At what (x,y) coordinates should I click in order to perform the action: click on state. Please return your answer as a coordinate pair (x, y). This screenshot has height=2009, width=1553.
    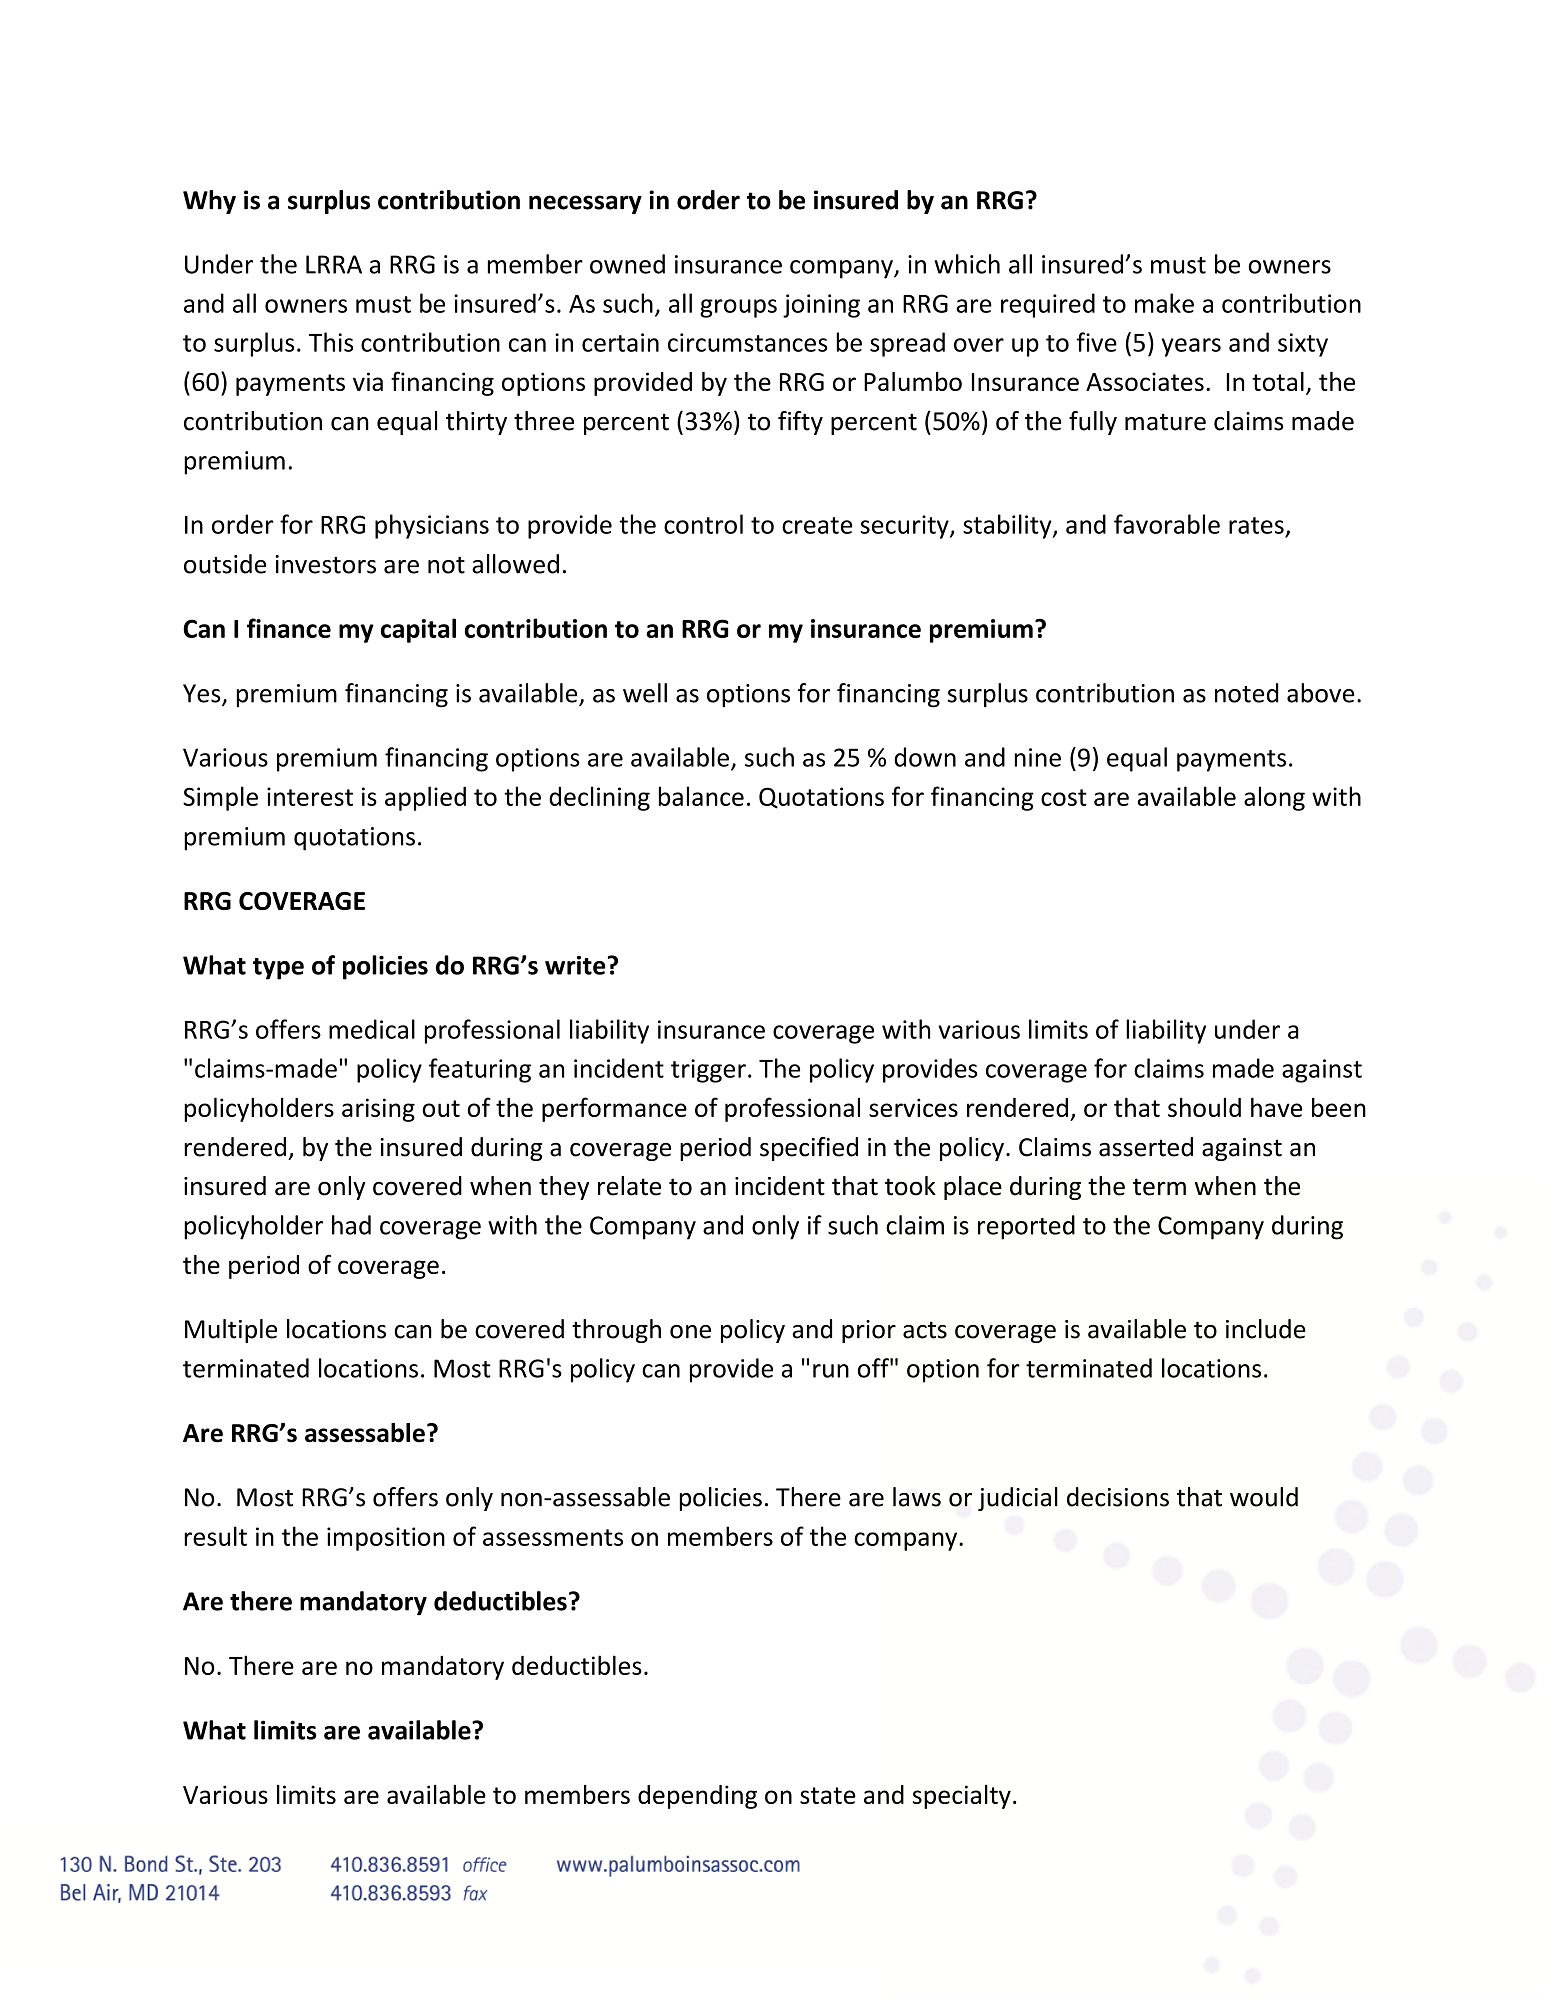
    Looking at the image, I should click on (828, 1795).
